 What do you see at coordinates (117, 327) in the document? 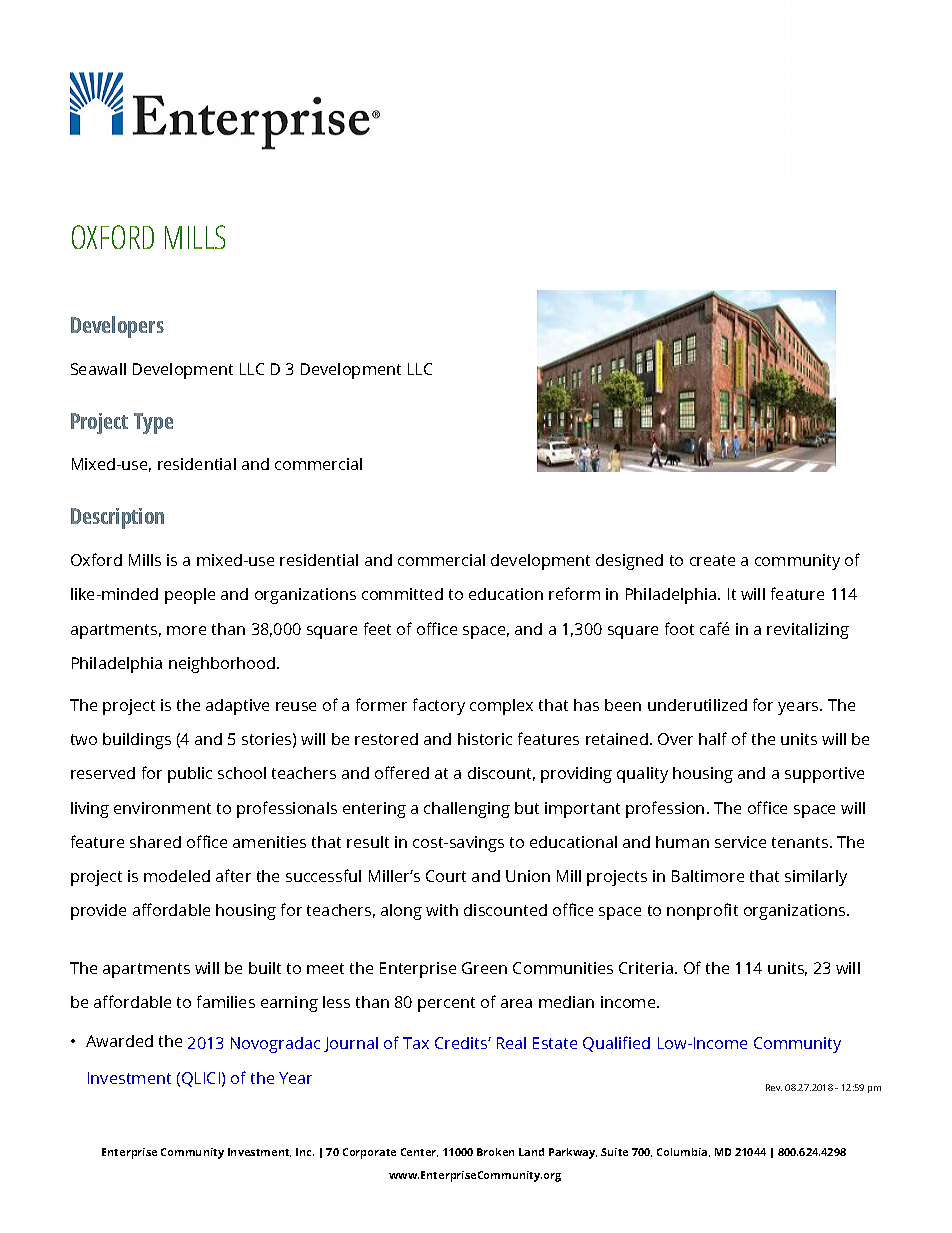
I see `Developers` at bounding box center [117, 327].
